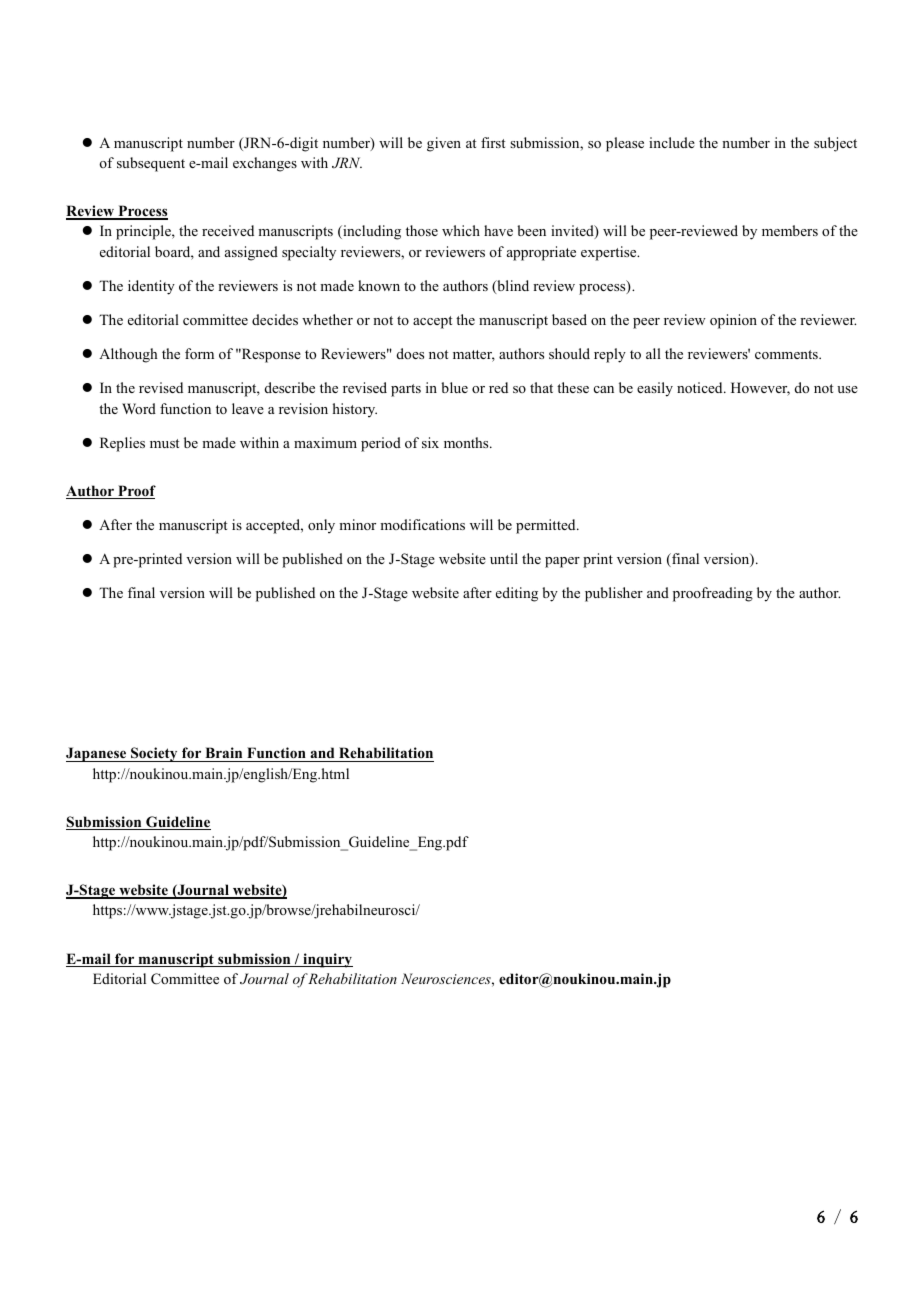  I want to click on Brain, so click(223, 752).
